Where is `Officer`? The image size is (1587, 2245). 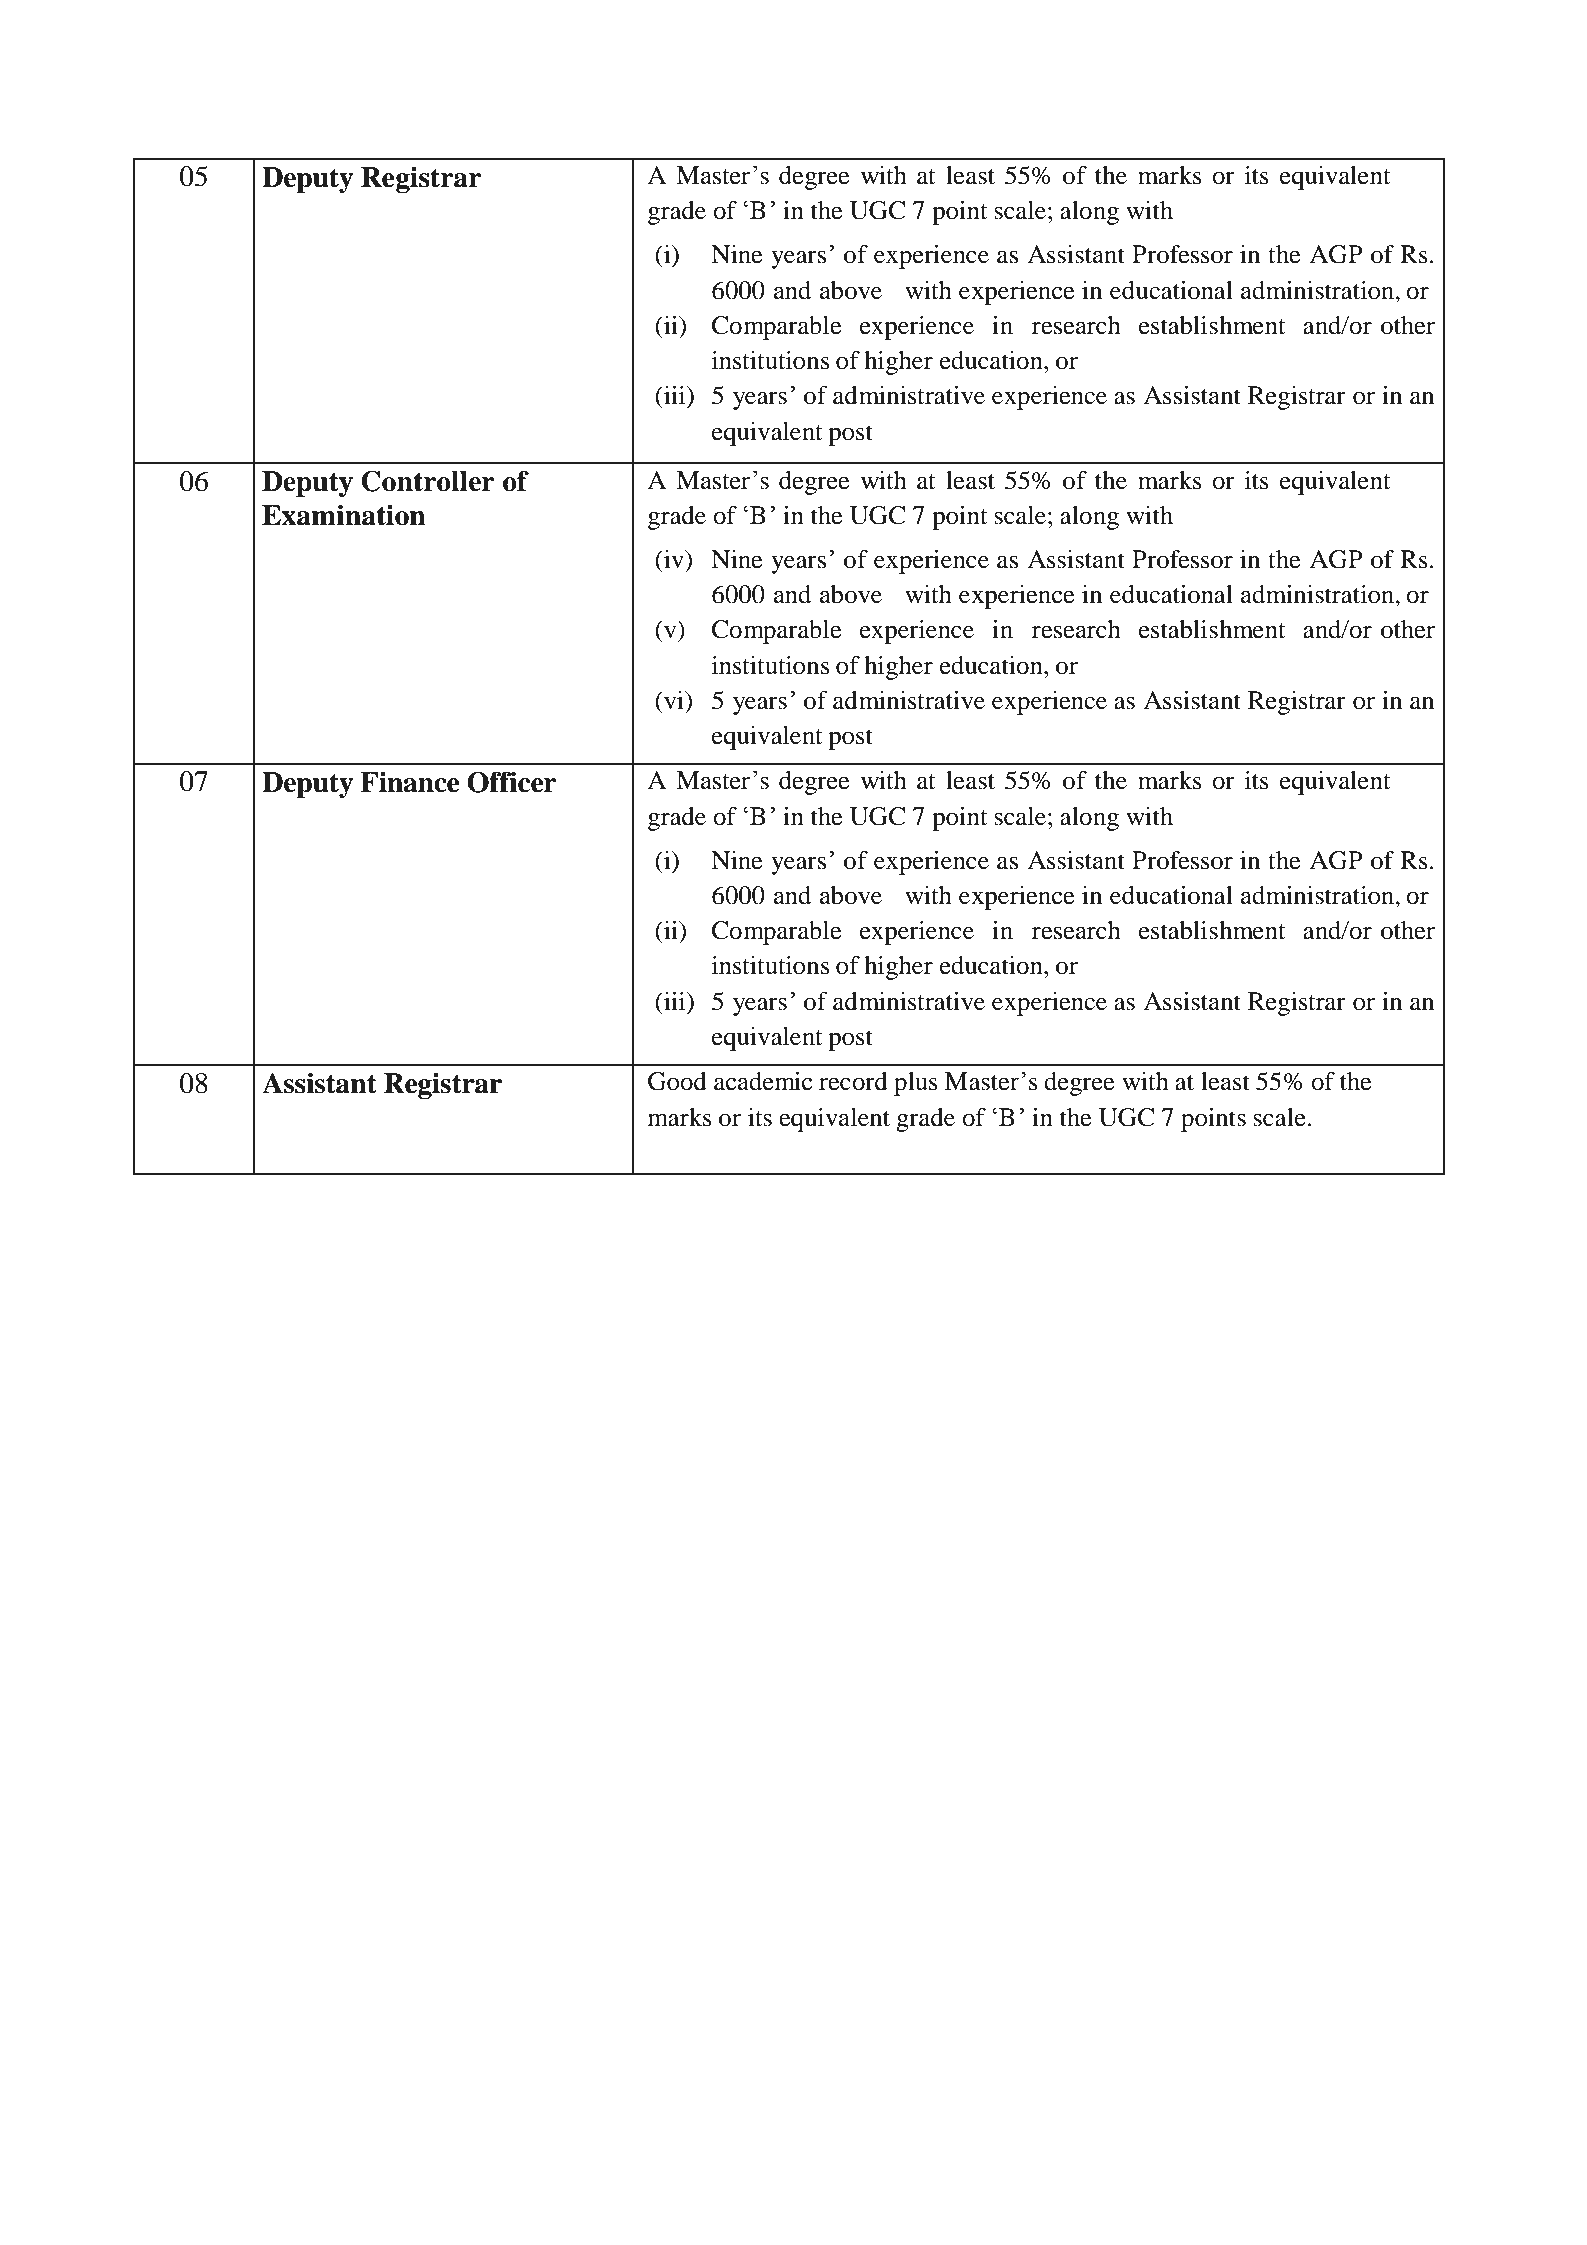 Officer is located at coordinates (512, 782).
